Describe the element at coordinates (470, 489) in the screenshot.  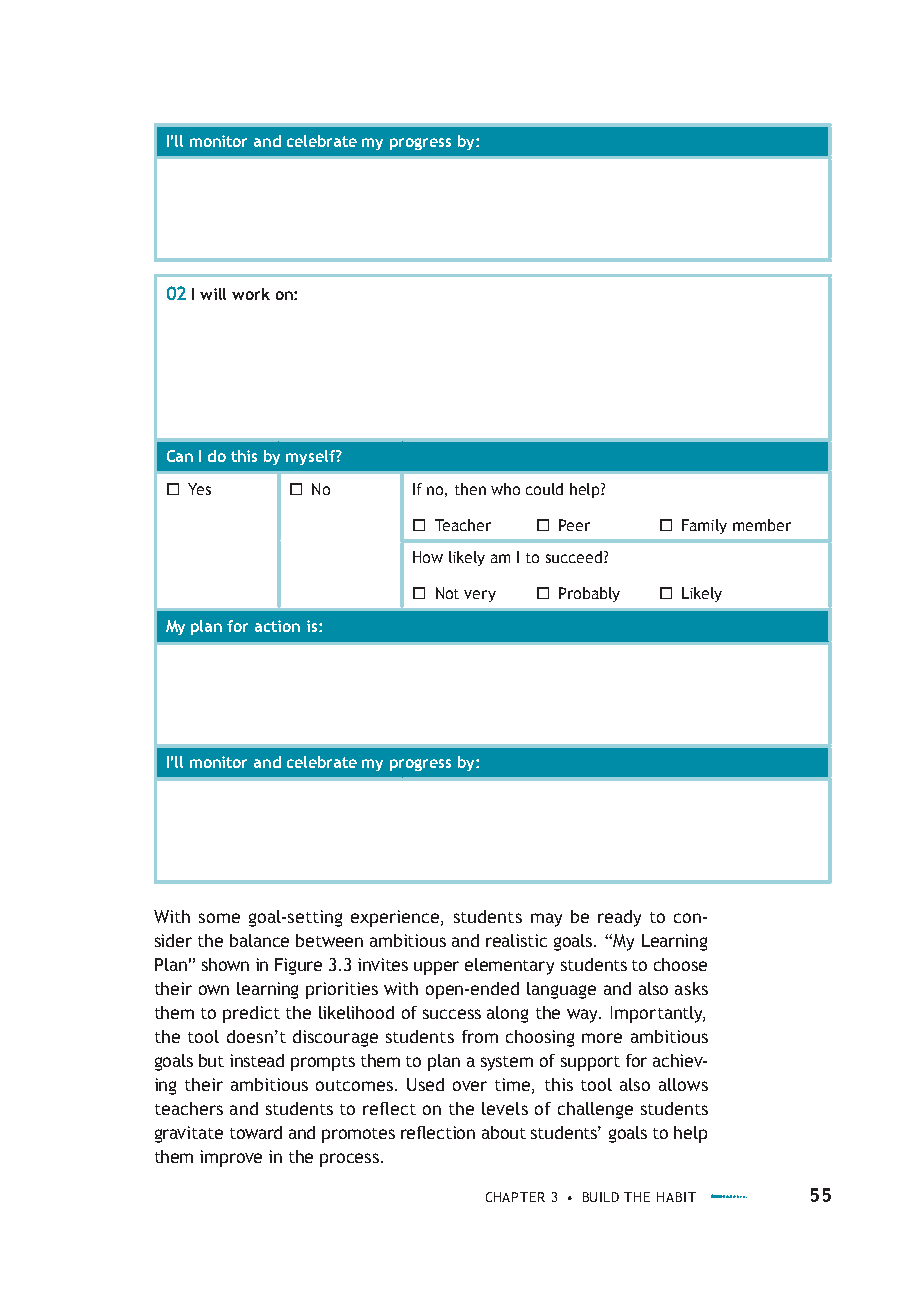
I see `then` at that location.
